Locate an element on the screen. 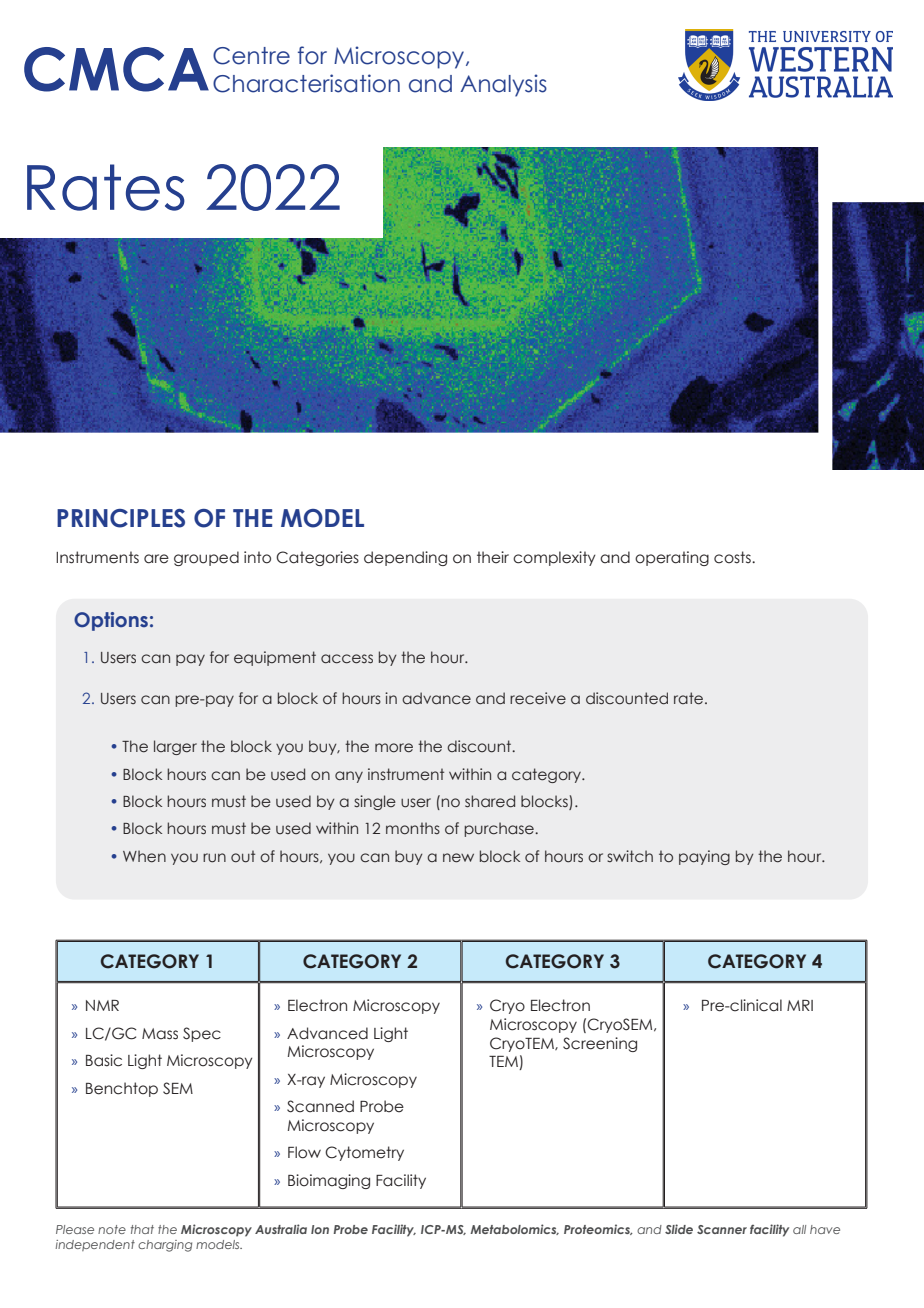 The height and width of the screenshot is (1308, 924). costs is located at coordinates (733, 557).
